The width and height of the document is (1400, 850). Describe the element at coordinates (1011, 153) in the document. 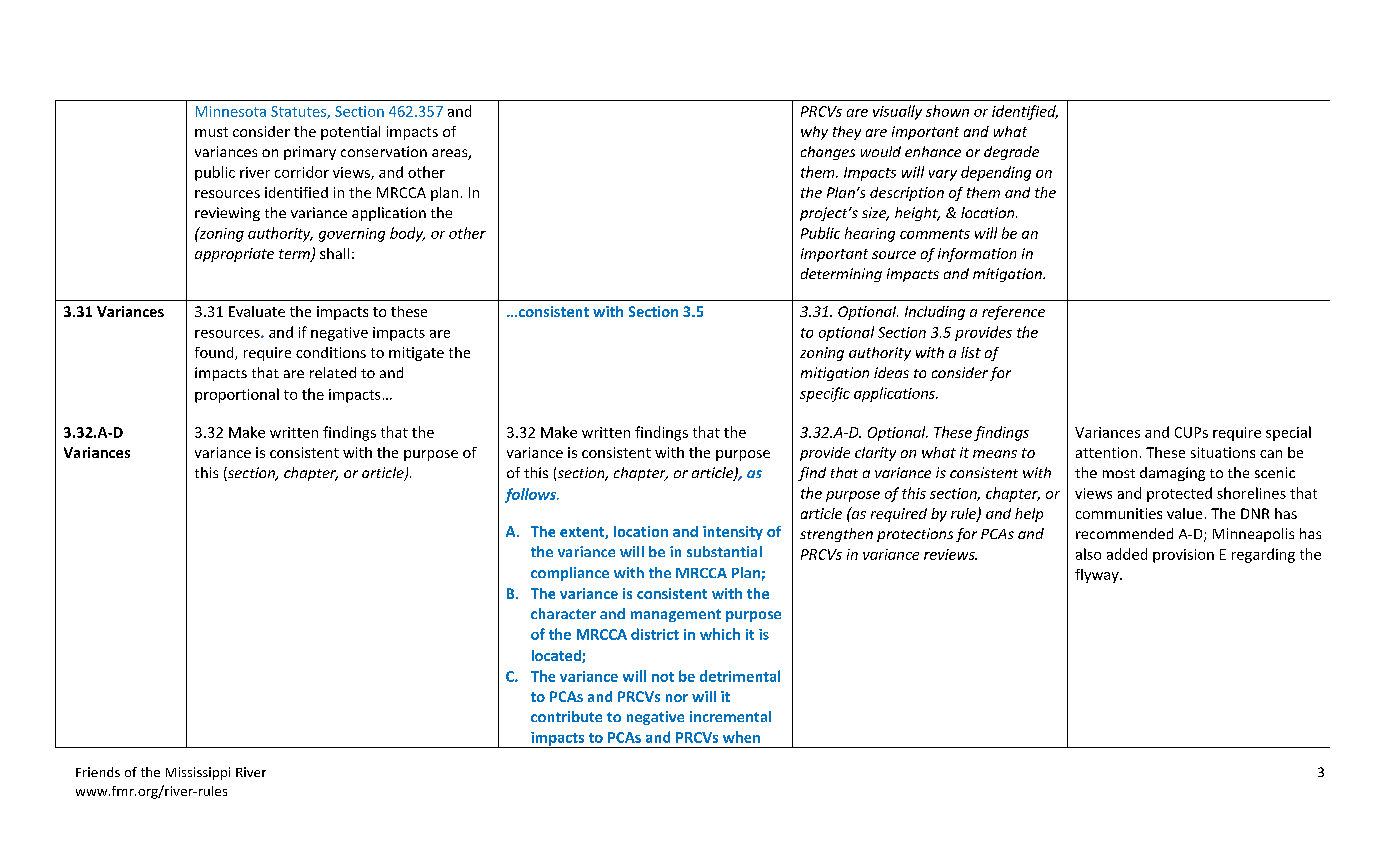

I see `degrade` at that location.
